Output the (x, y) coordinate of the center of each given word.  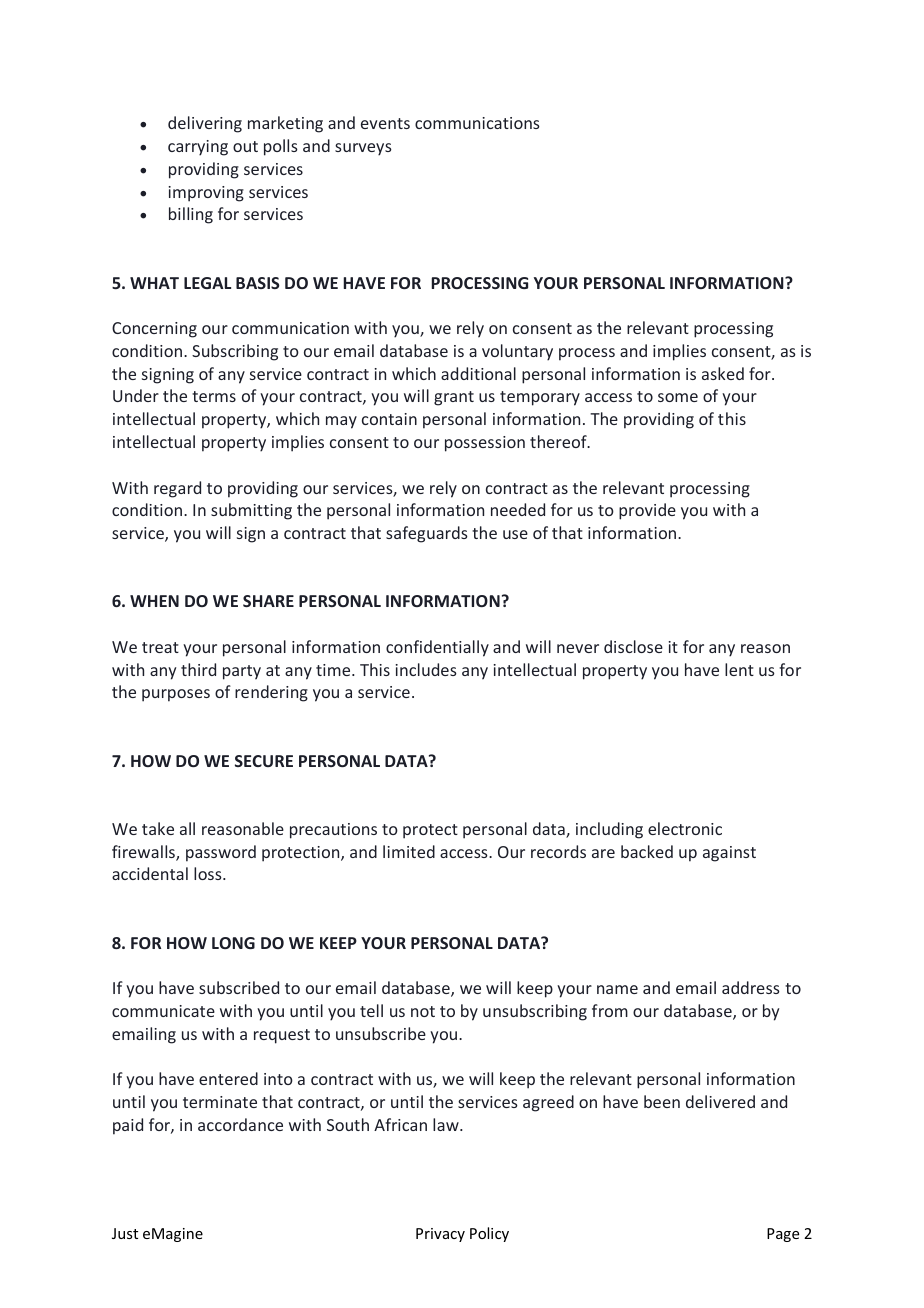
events (385, 123)
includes (426, 669)
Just (125, 1233)
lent (739, 669)
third (198, 669)
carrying (198, 148)
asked (723, 373)
